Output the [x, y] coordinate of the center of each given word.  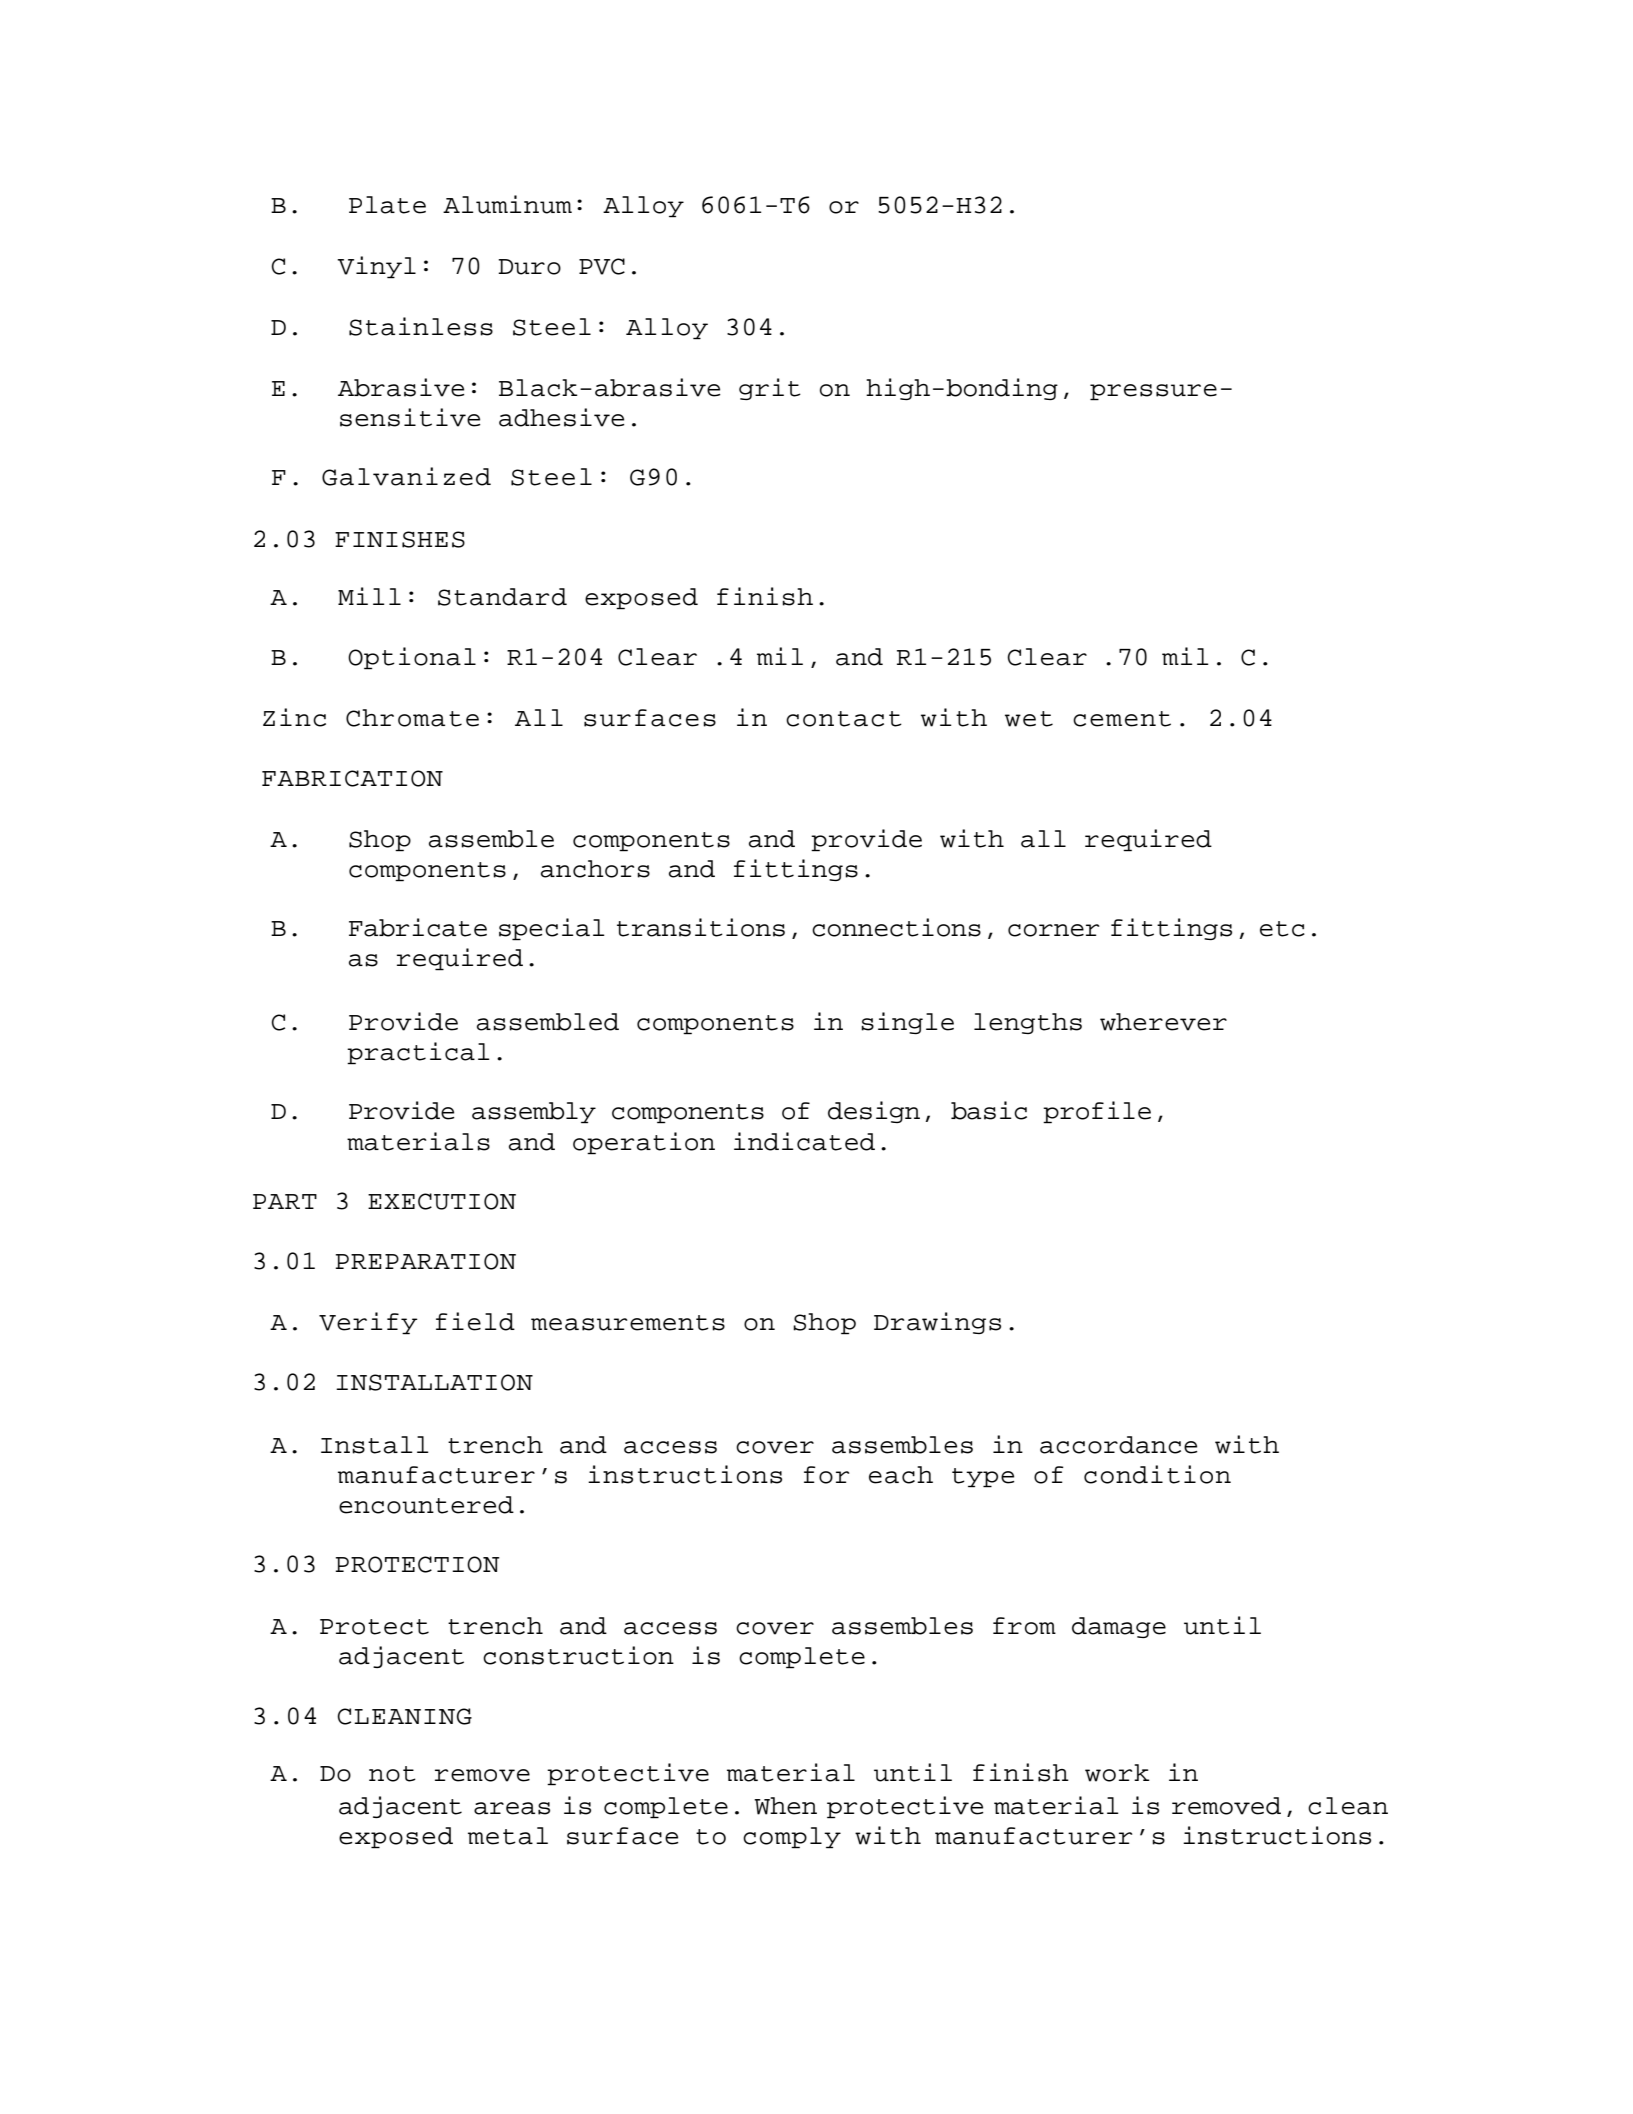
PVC [602, 266]
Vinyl [376, 267]
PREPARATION [425, 1261]
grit [770, 389]
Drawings [937, 1323]
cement [1122, 719]
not [392, 1774]
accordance [1118, 1445]
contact [844, 719]
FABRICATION [352, 778]
